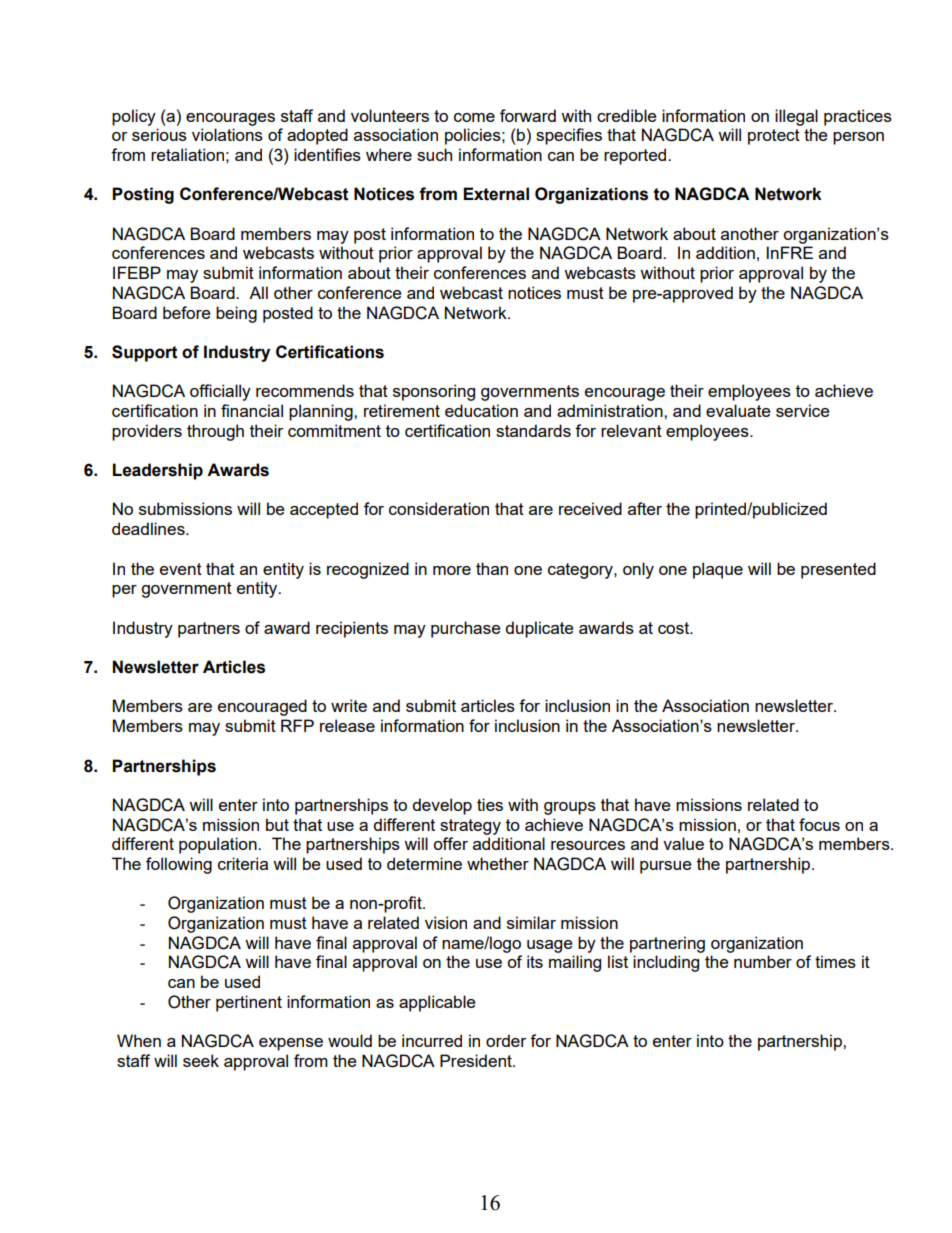 The height and width of the image is (1233, 952). What do you see at coordinates (490, 804) in the image?
I see `ties` at bounding box center [490, 804].
